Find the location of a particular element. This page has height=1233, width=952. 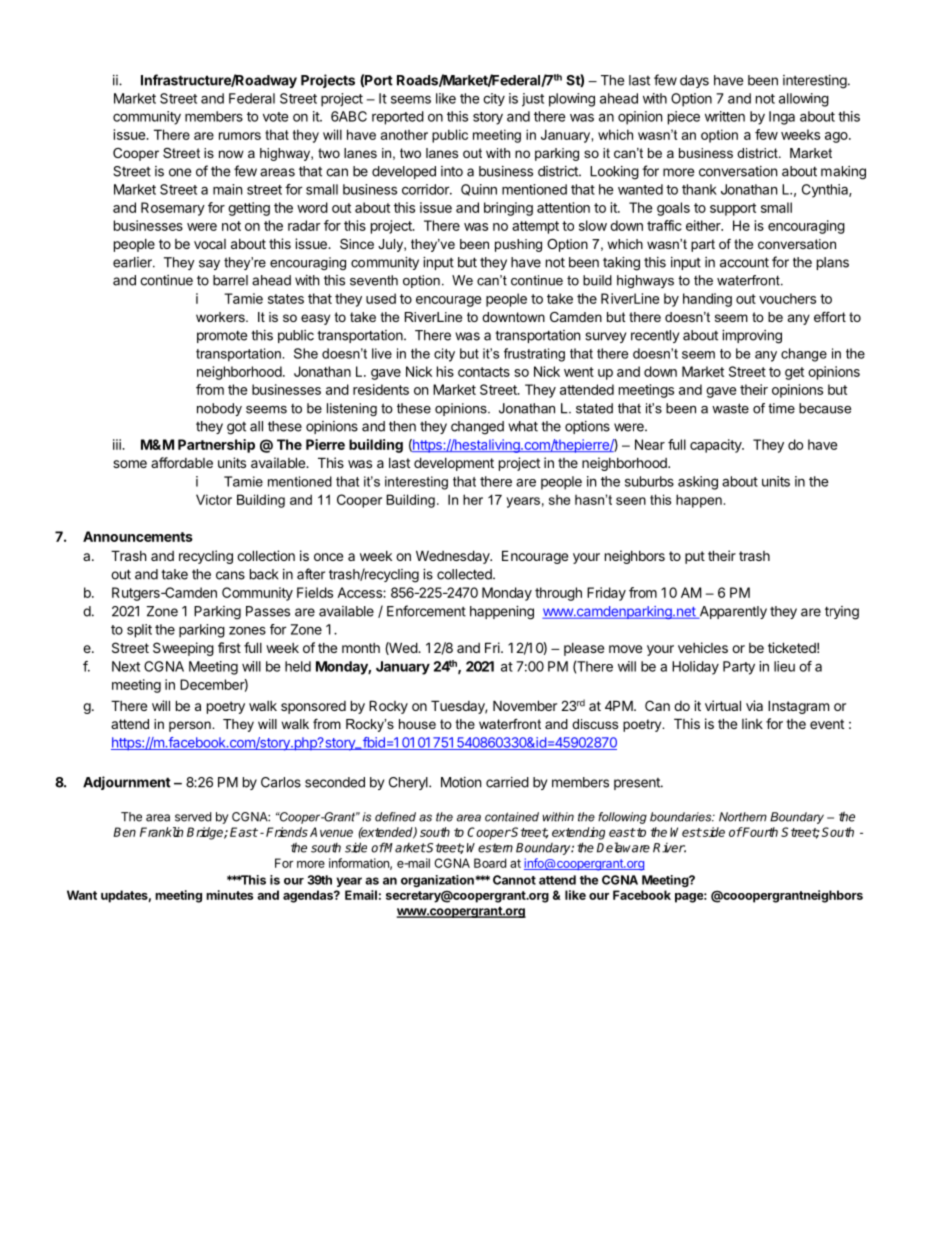

rumors is located at coordinates (240, 136).
